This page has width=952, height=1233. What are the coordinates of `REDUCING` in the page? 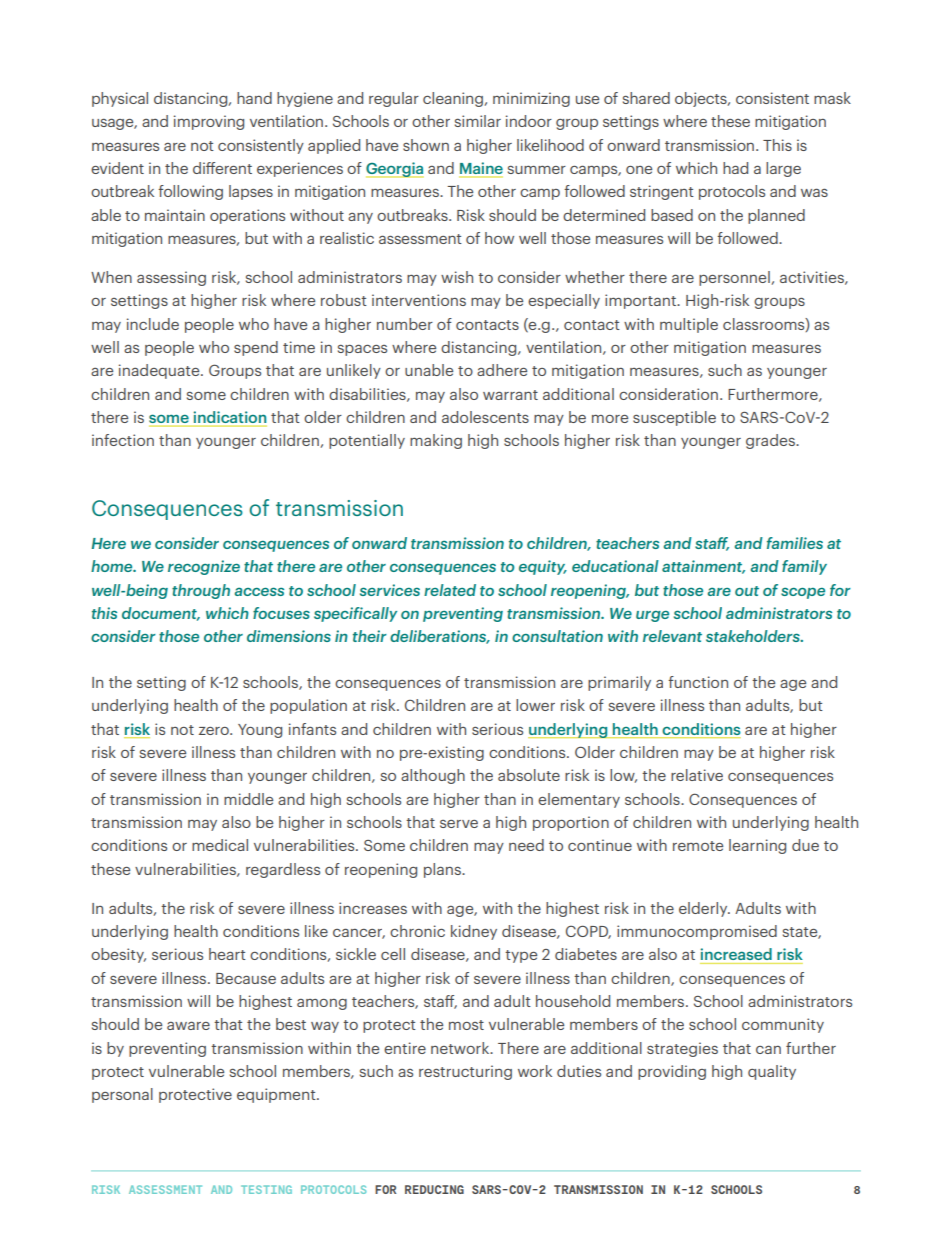 It's located at (434, 1189).
